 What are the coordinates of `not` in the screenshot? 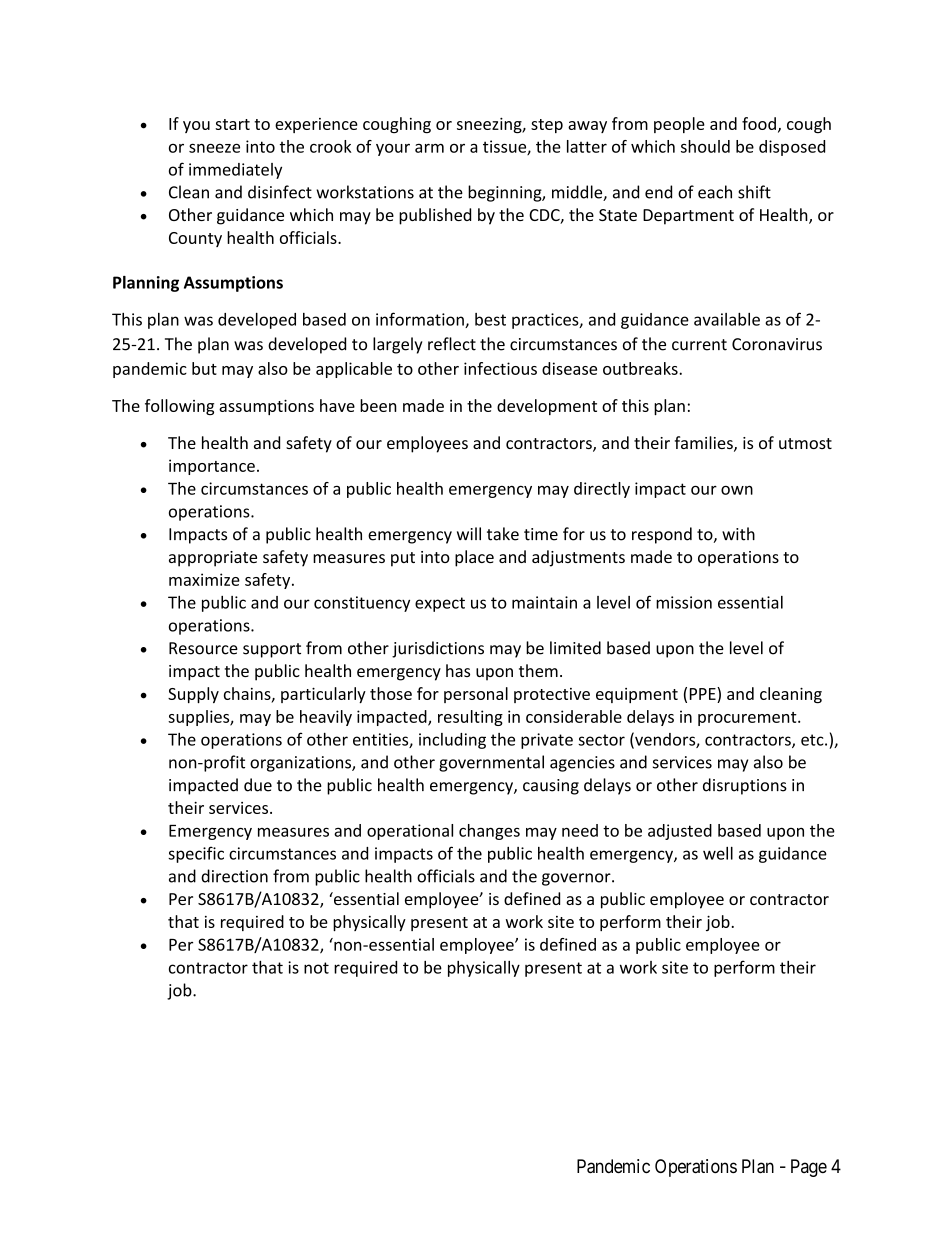 It's located at (316, 968).
